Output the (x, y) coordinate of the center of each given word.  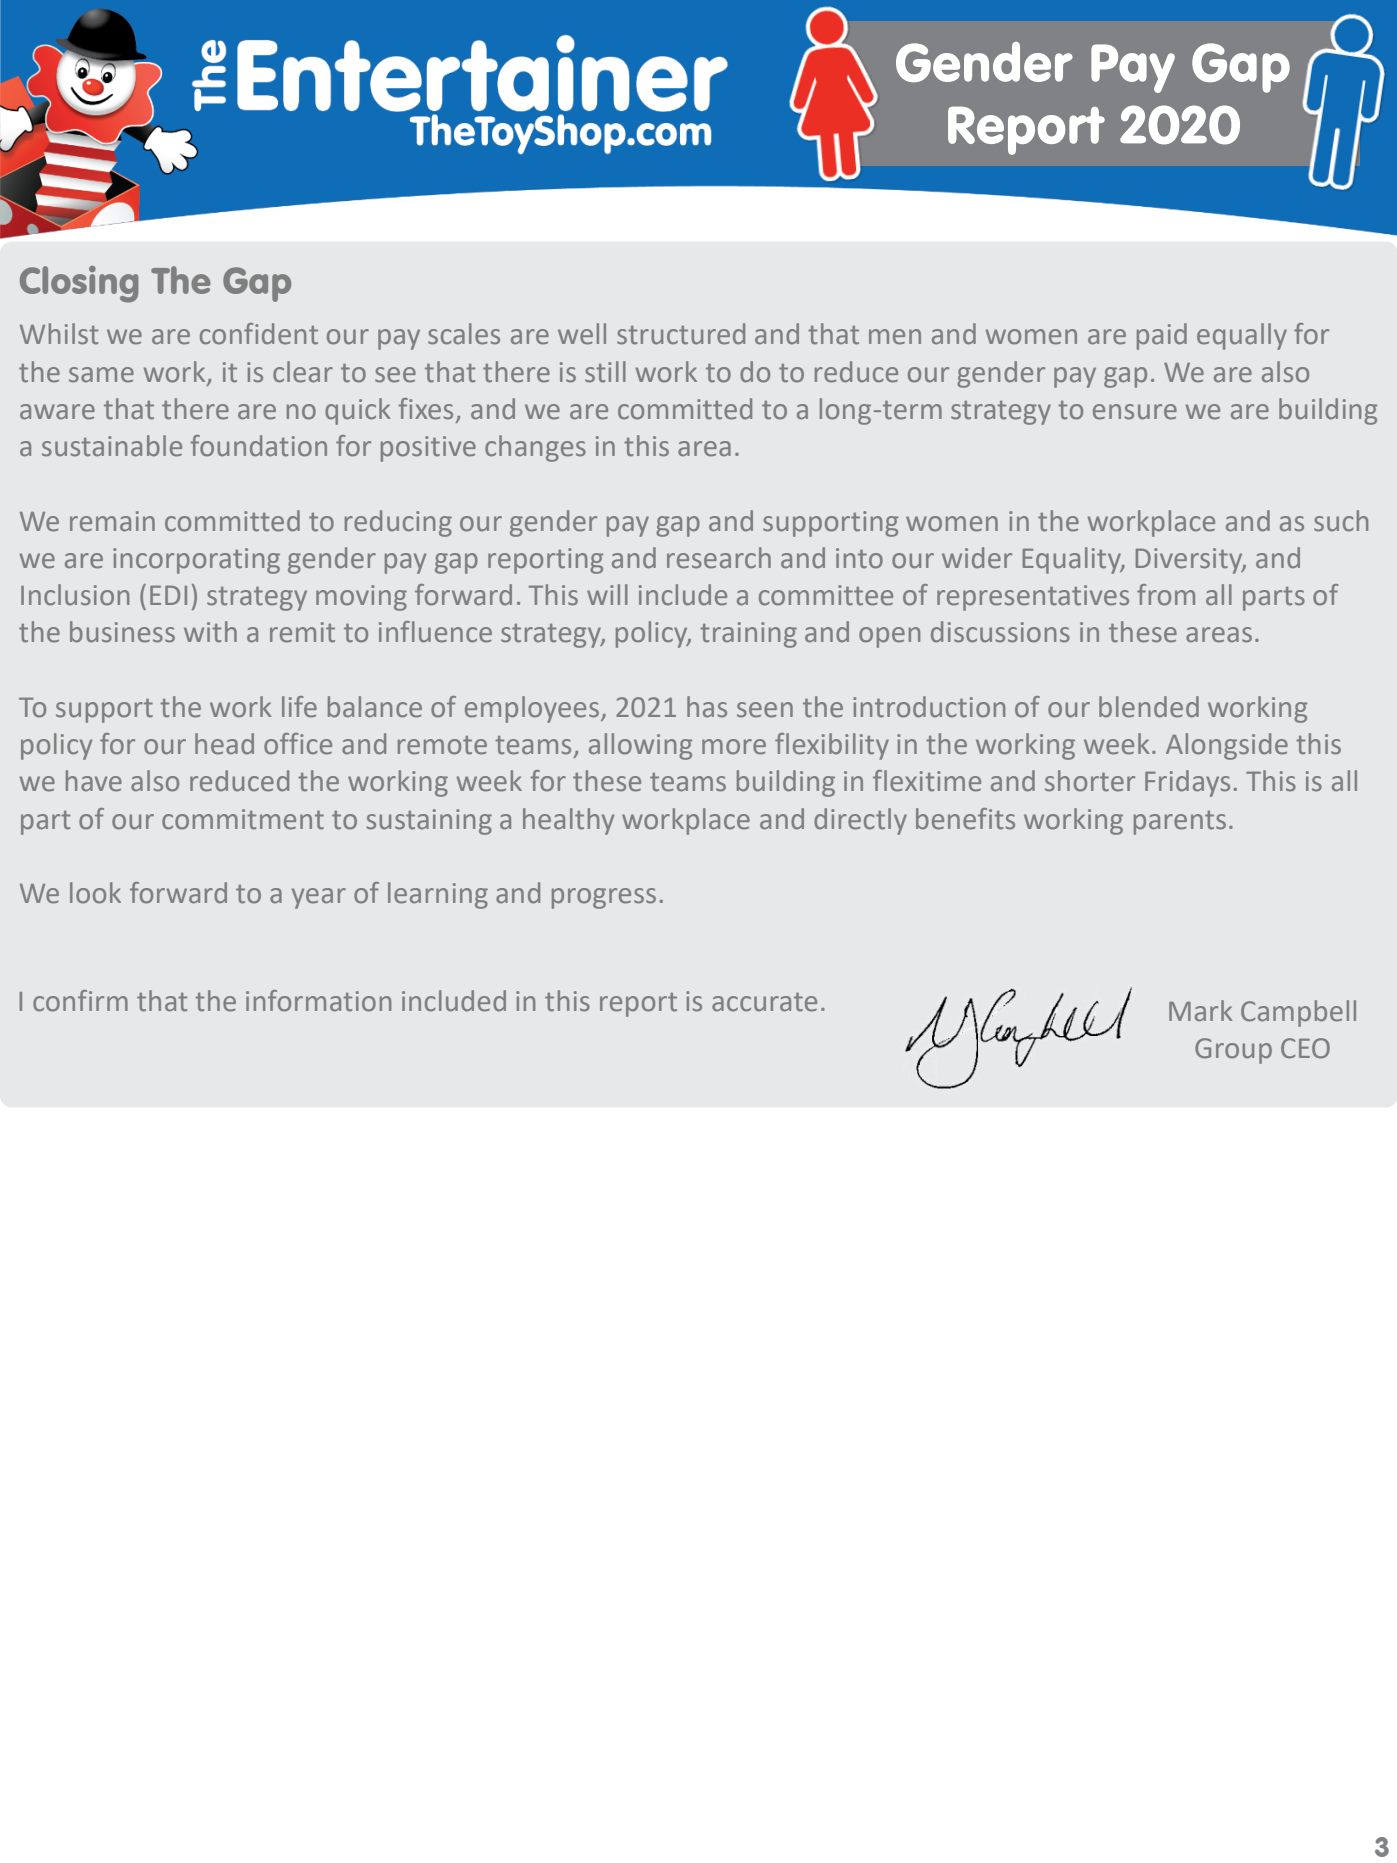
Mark (1200, 1011)
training (748, 635)
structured (681, 334)
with (210, 632)
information (318, 1001)
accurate (764, 1002)
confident (259, 334)
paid (1162, 336)
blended (1149, 707)
